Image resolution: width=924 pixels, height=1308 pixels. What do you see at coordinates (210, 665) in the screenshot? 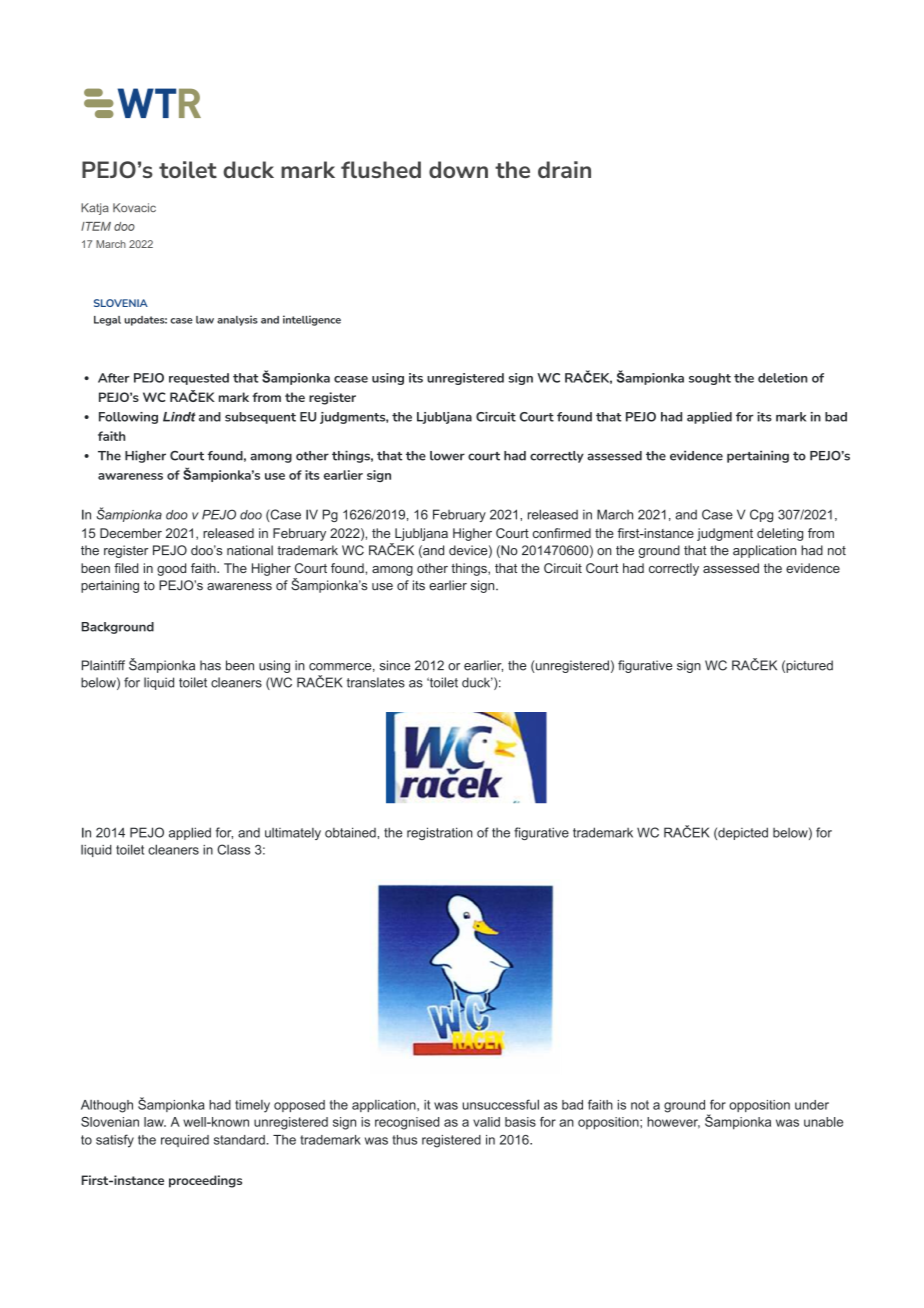
I see `has` at bounding box center [210, 665].
